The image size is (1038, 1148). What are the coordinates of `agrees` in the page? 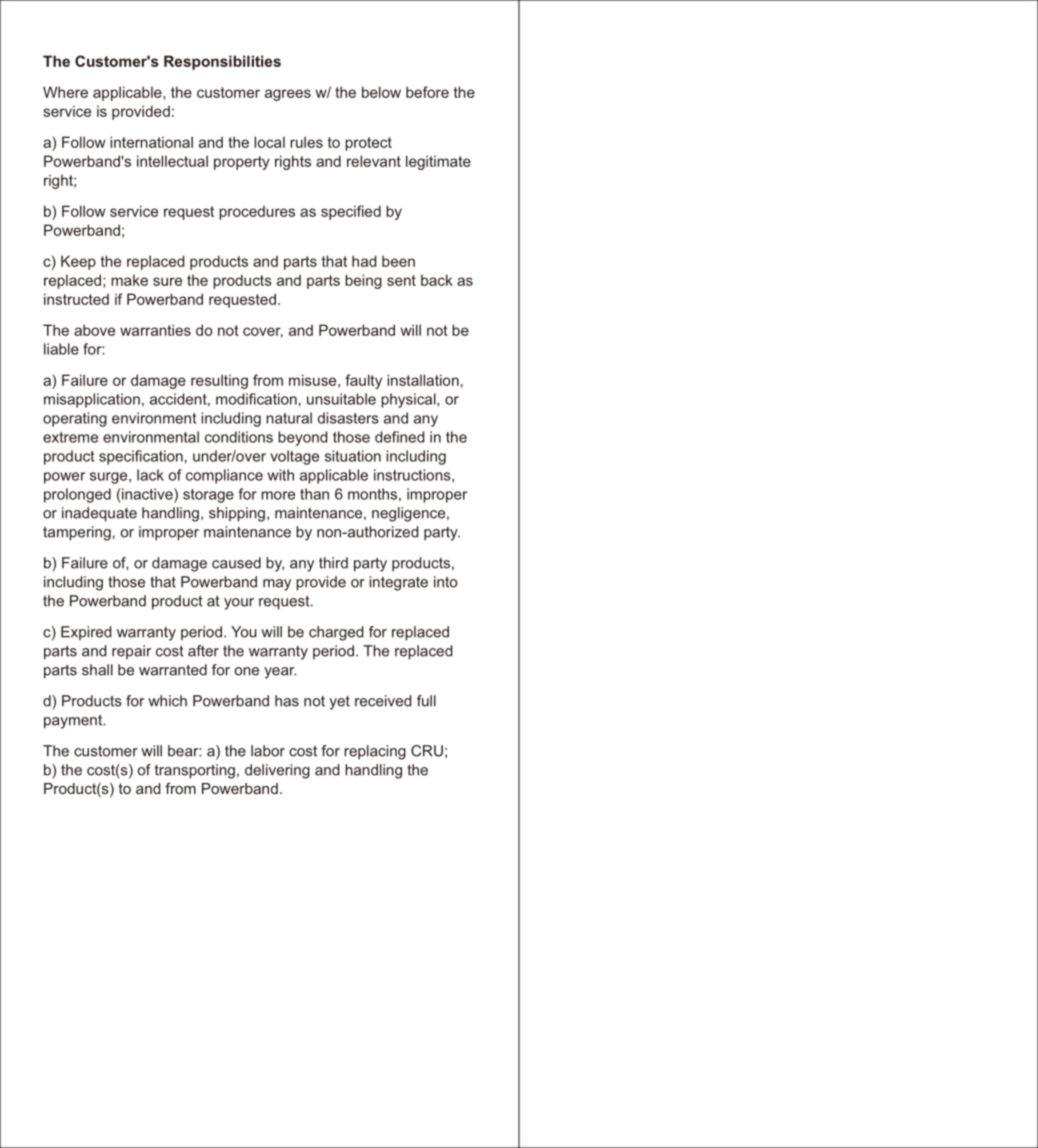 It's located at (288, 95).
